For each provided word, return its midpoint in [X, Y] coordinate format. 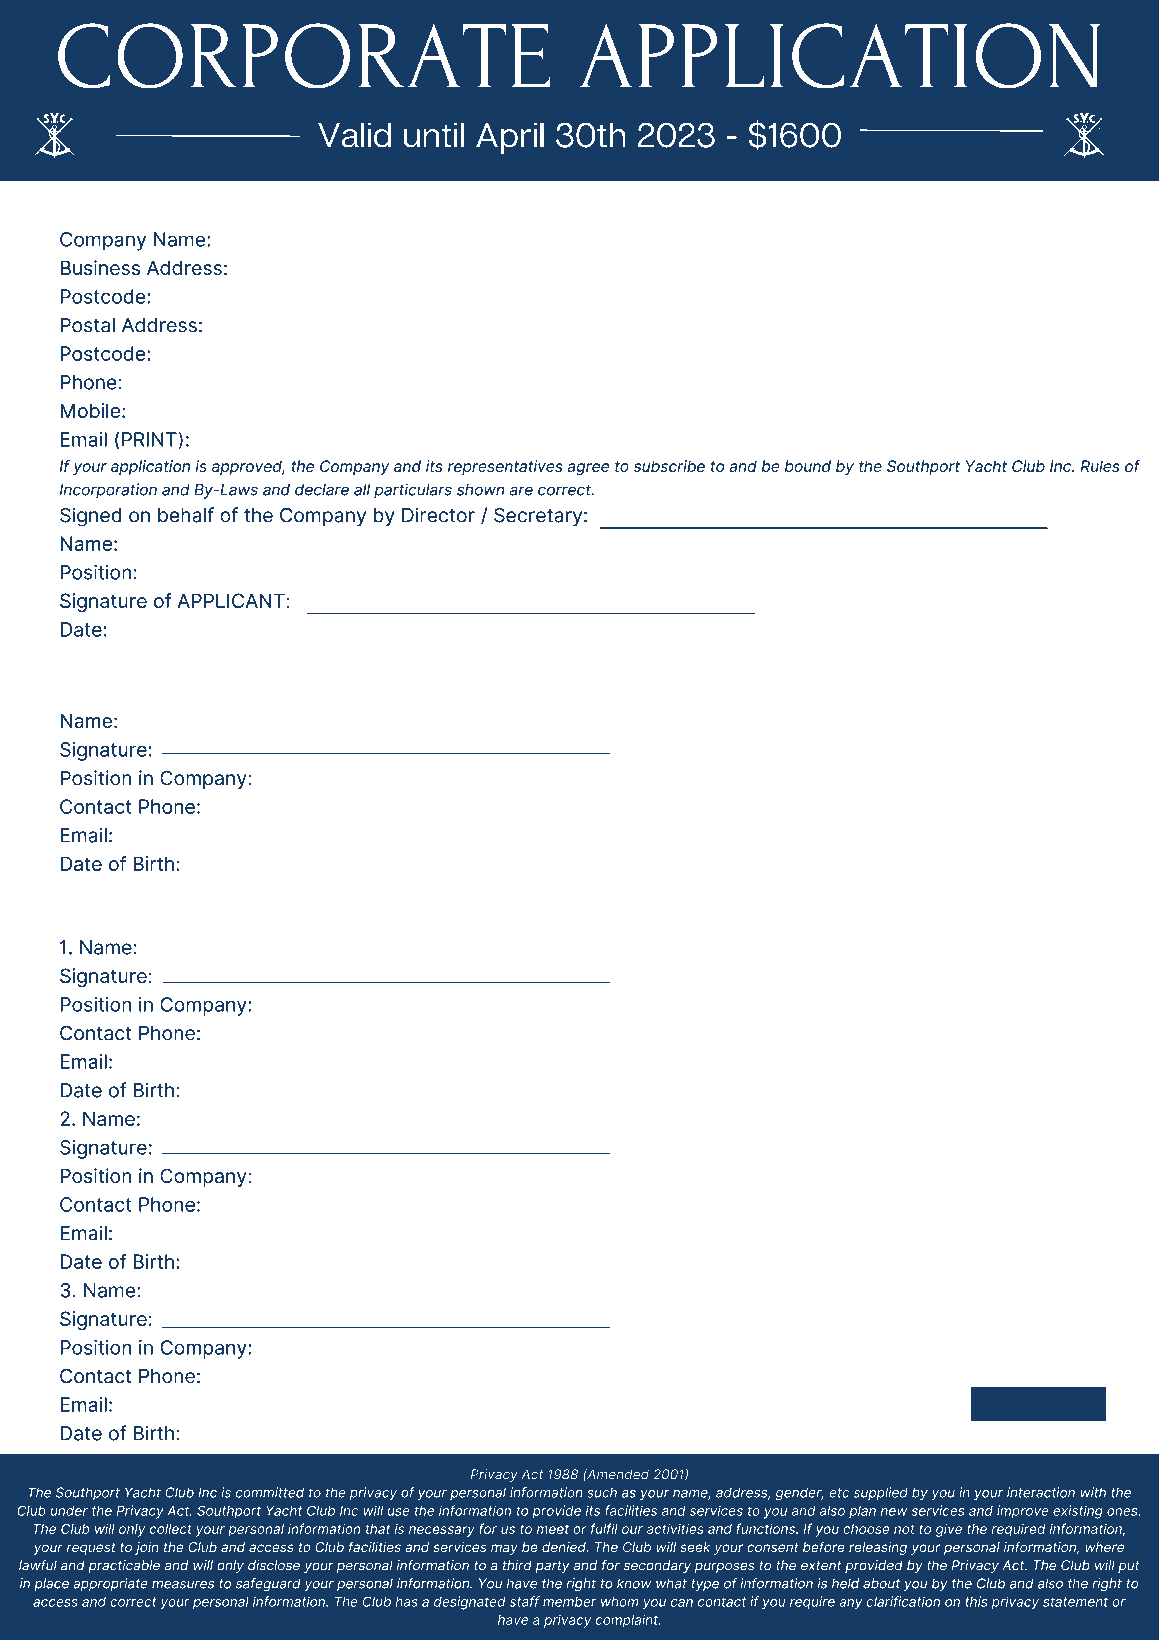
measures [183, 1585]
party [552, 1567]
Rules [1100, 466]
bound [808, 466]
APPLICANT [231, 600]
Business [100, 267]
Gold [85, 689]
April [510, 138]
